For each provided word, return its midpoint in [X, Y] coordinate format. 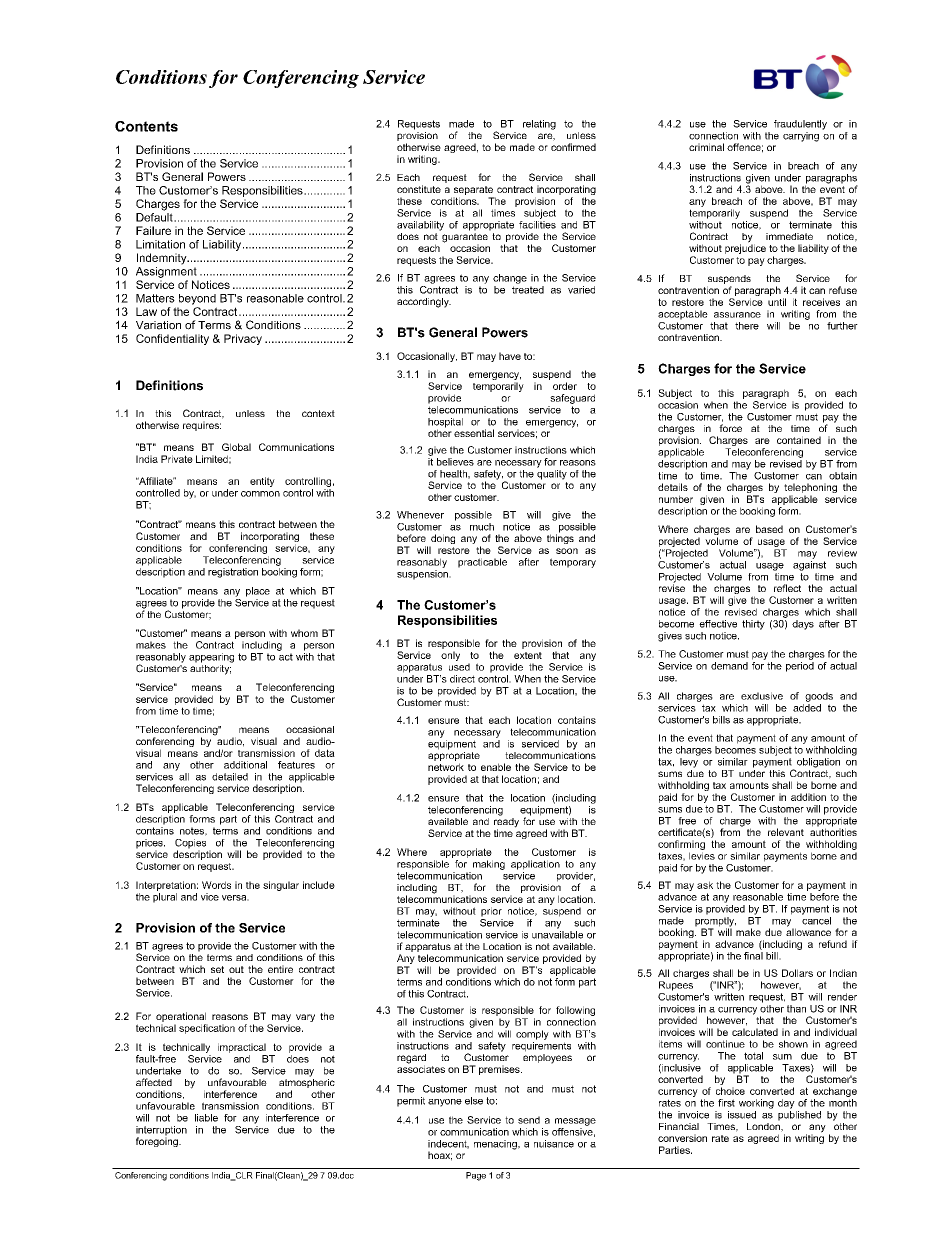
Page [476, 1176]
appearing [211, 658]
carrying [801, 137]
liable [206, 1118]
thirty [753, 625]
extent [528, 655]
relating [539, 125]
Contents [146, 126]
